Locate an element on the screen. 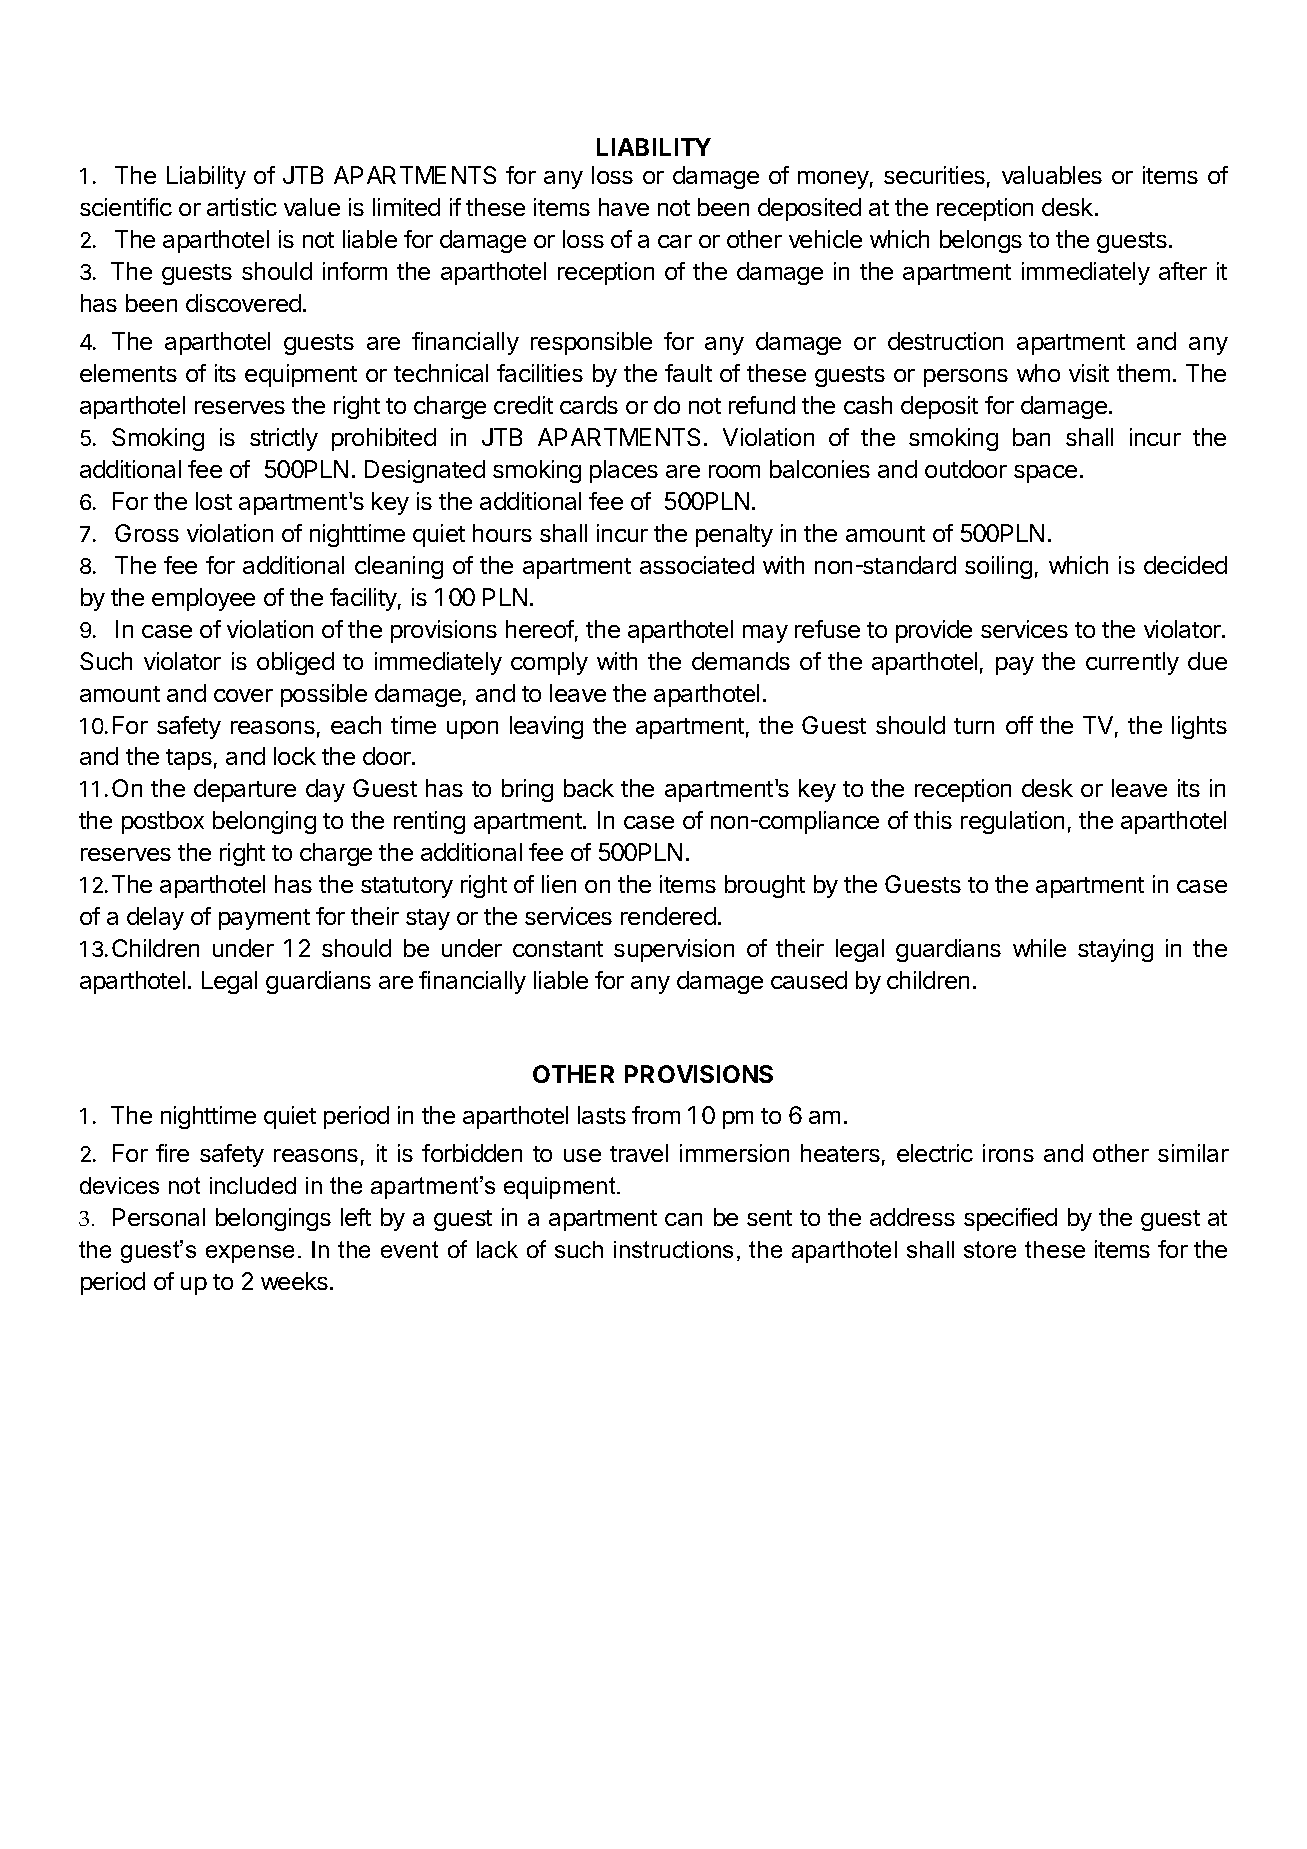 This screenshot has width=1307, height=1849. have is located at coordinates (624, 207).
